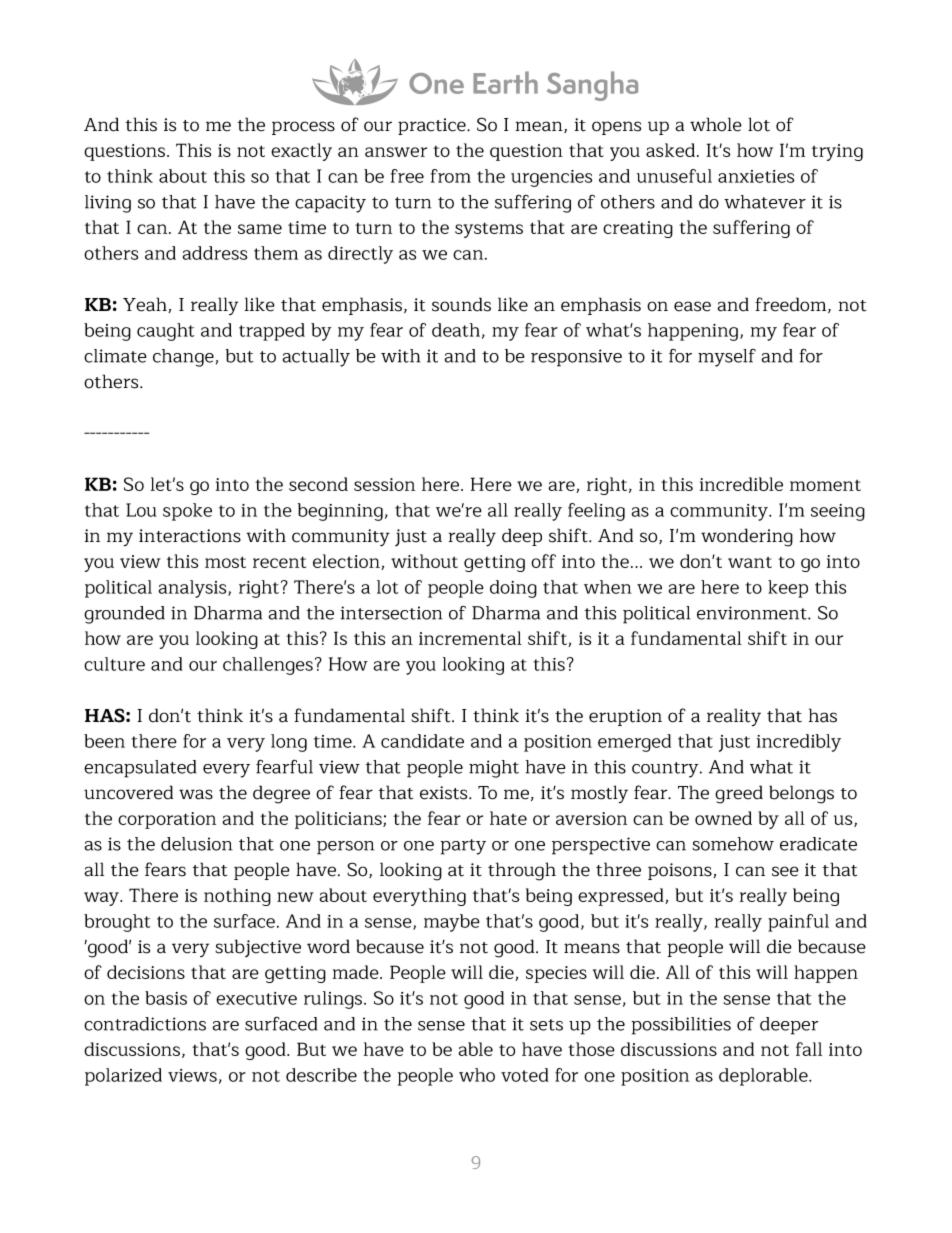  Describe the element at coordinates (753, 613) in the screenshot. I see `environment` at that location.
